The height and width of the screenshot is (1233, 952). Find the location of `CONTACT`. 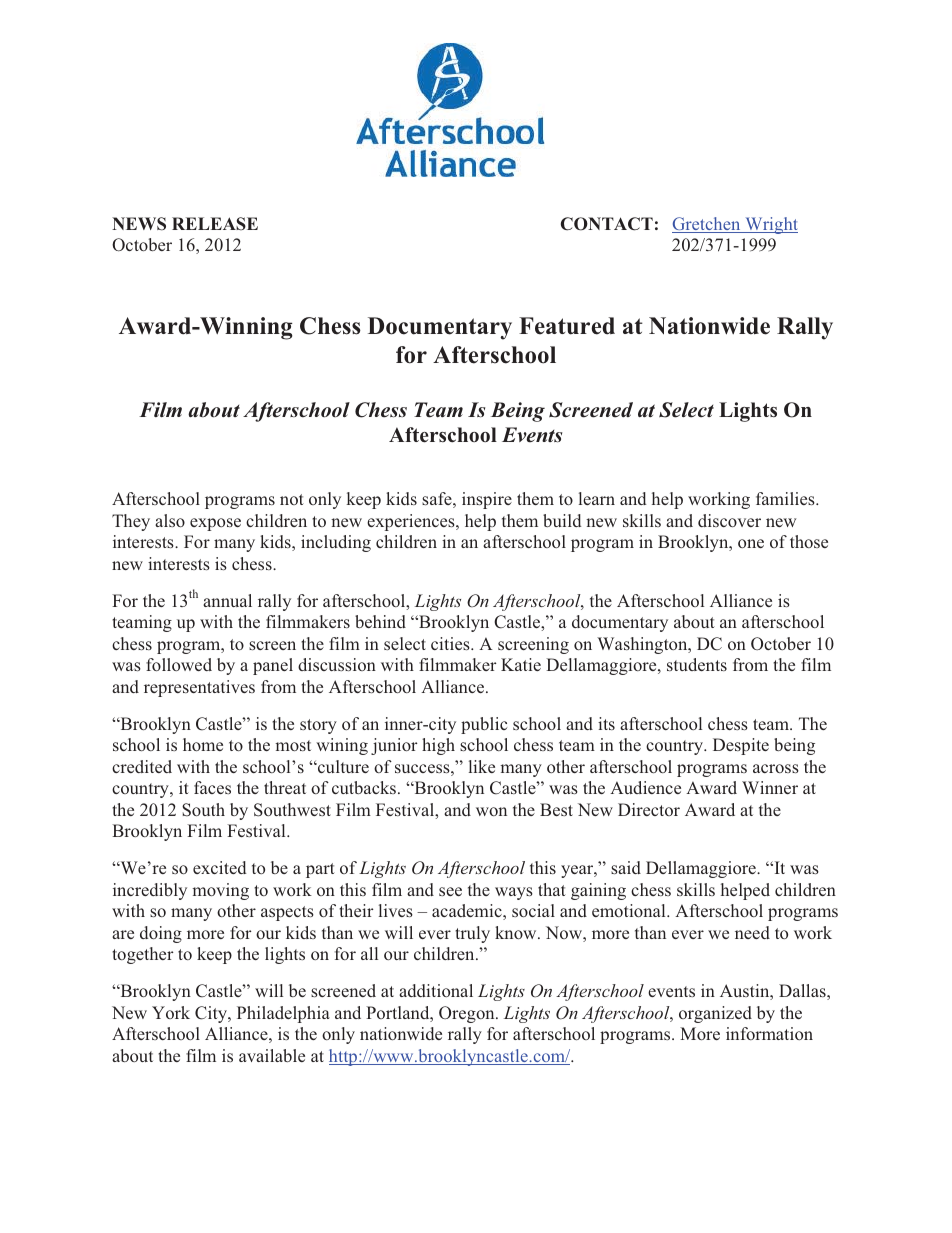

CONTACT is located at coordinates (607, 224).
